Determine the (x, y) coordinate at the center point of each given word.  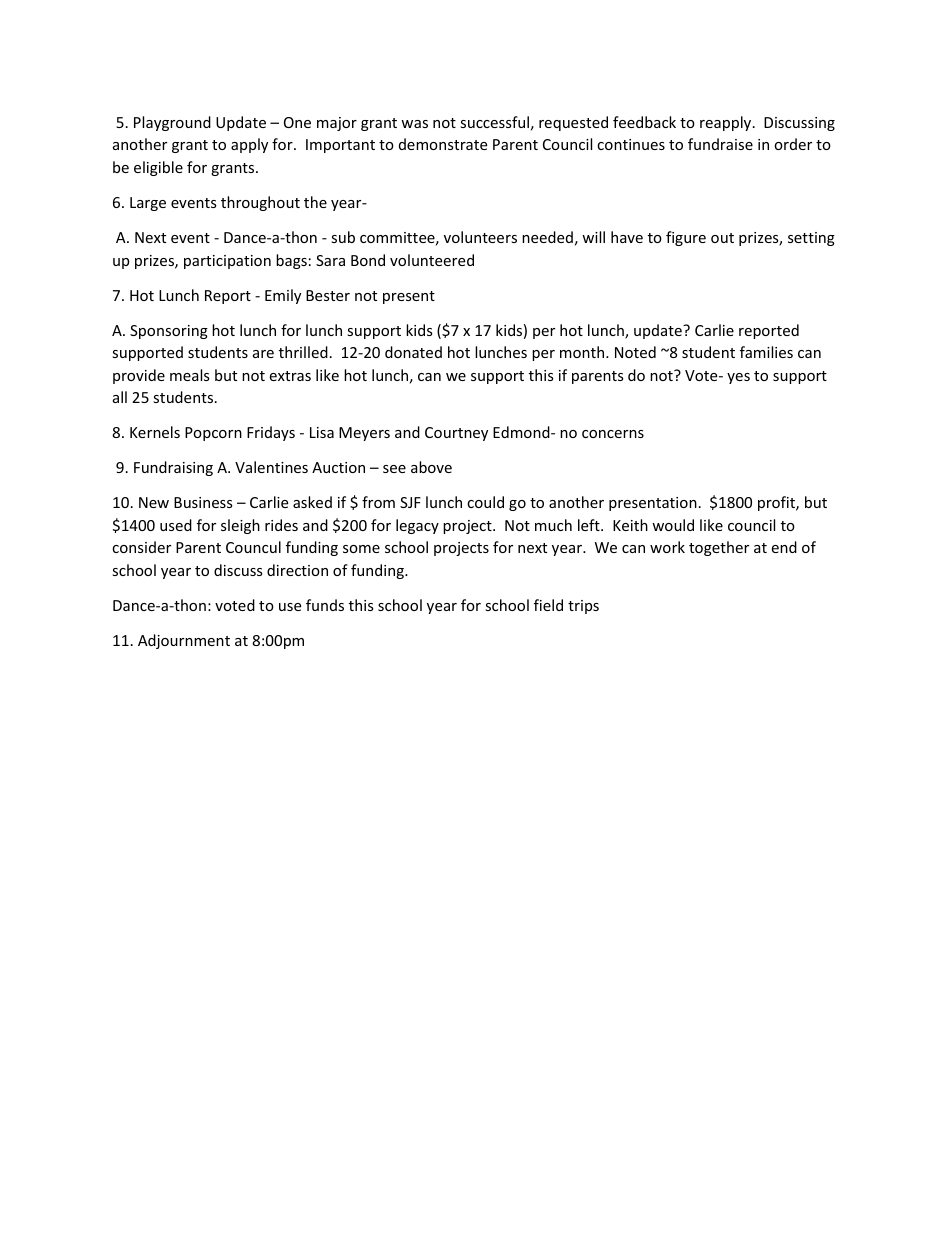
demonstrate (443, 144)
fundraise (720, 144)
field (548, 605)
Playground (172, 123)
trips (583, 607)
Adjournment (184, 641)
